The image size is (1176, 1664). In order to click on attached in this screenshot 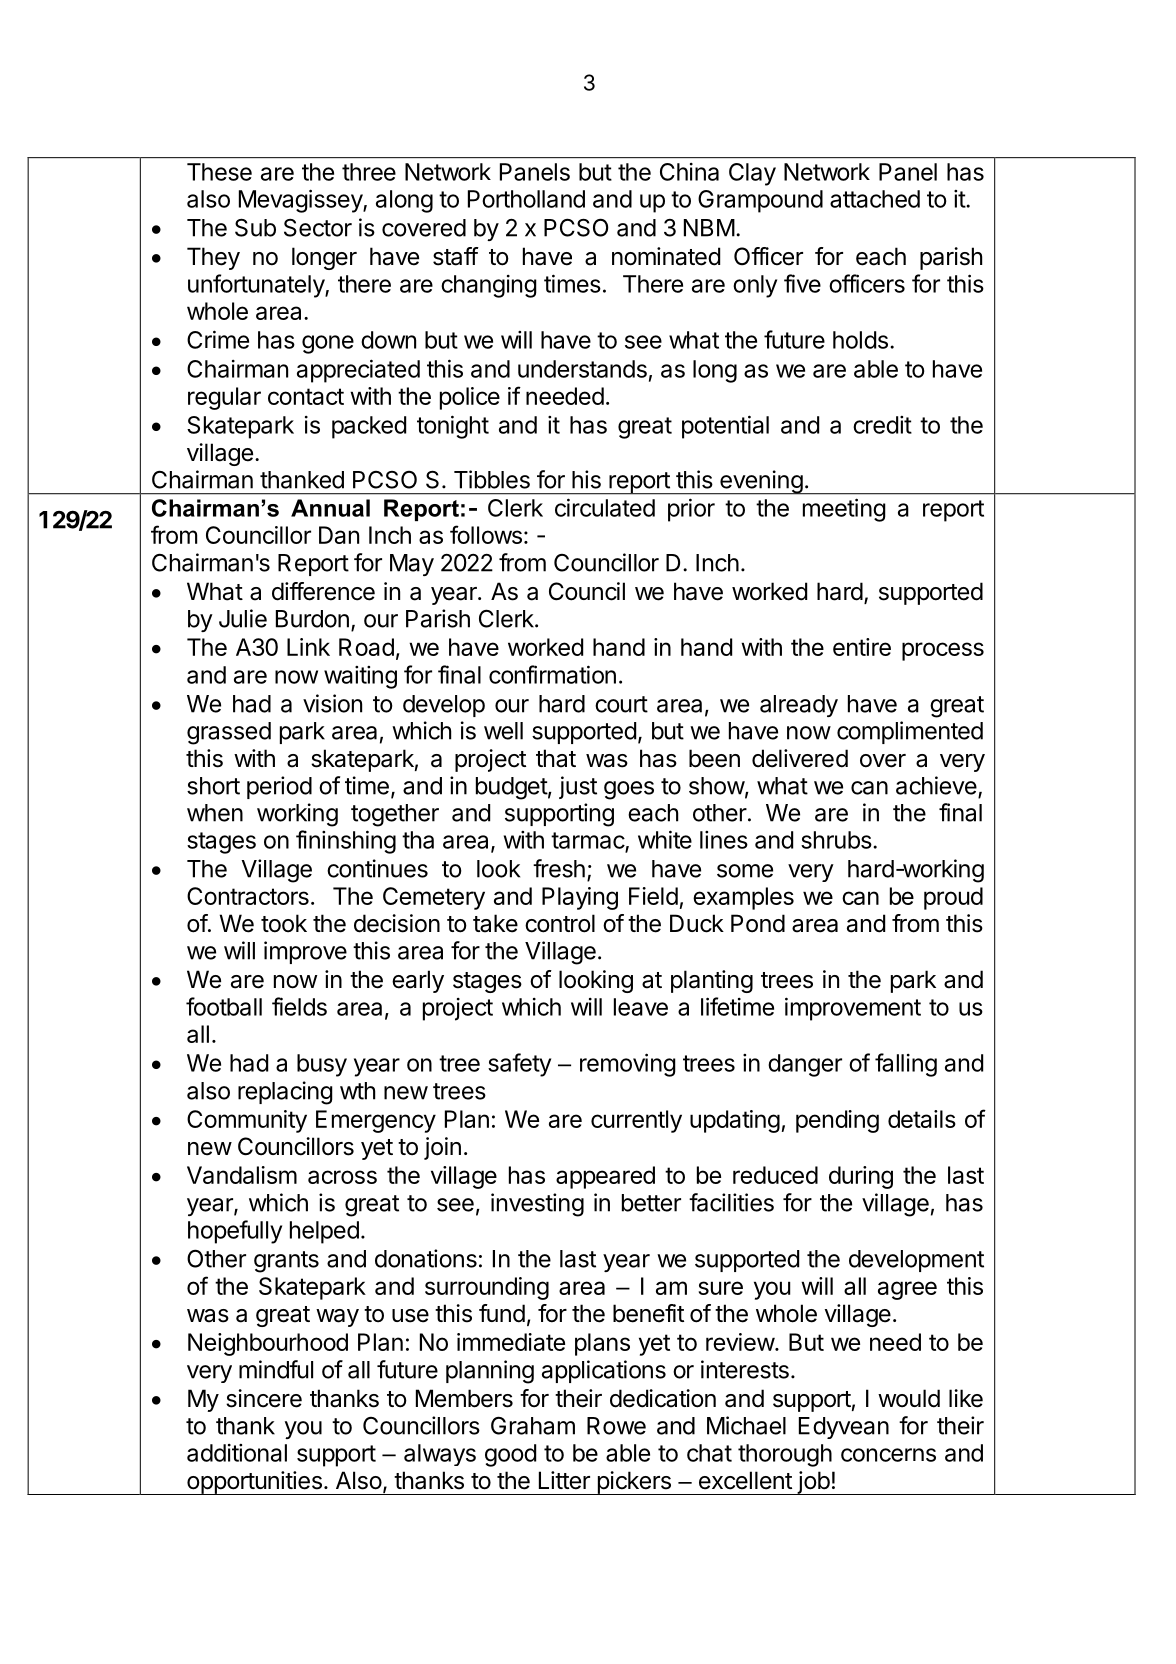, I will do `click(875, 199)`.
